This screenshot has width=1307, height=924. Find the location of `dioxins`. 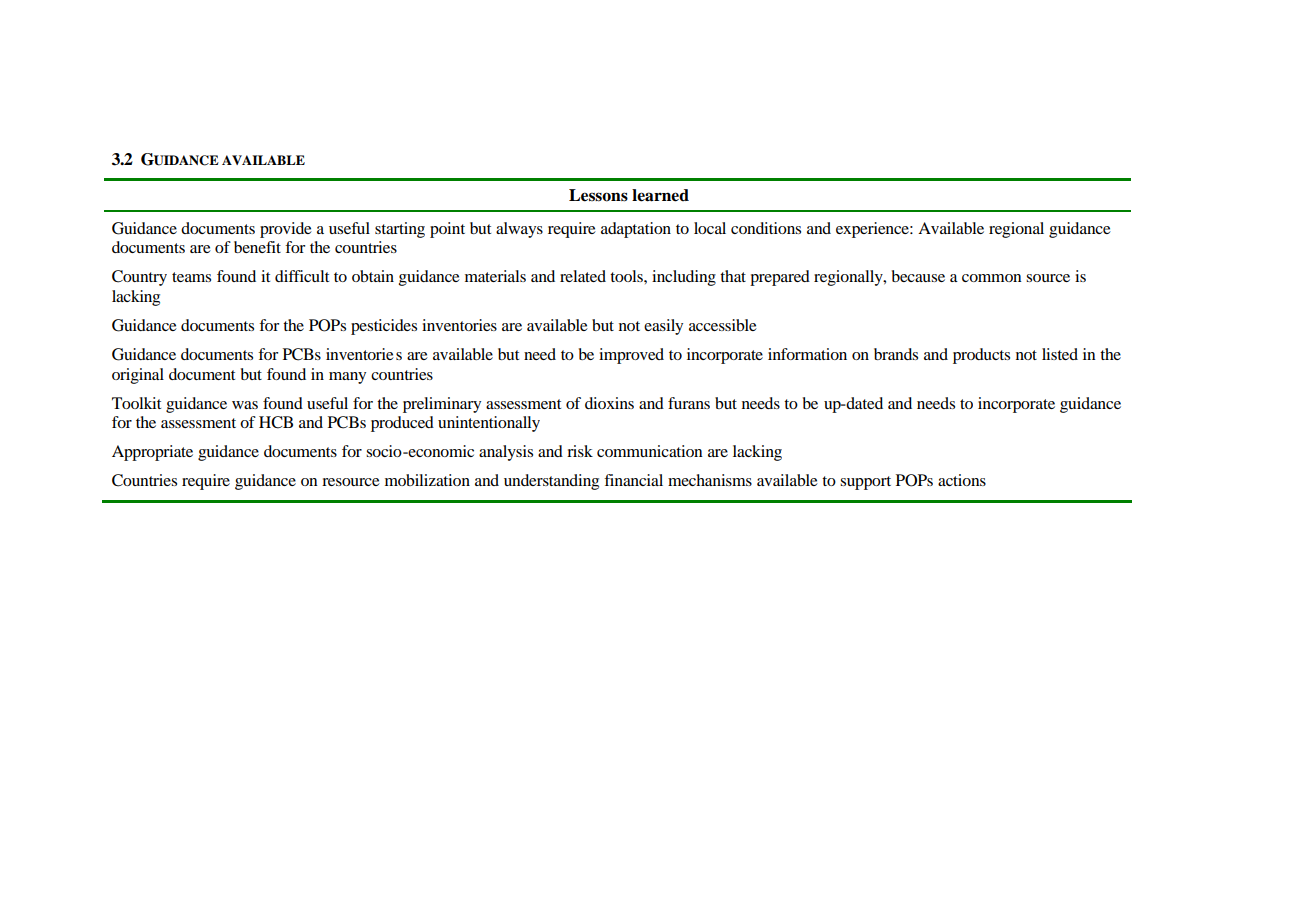

dioxins is located at coordinates (609, 403).
